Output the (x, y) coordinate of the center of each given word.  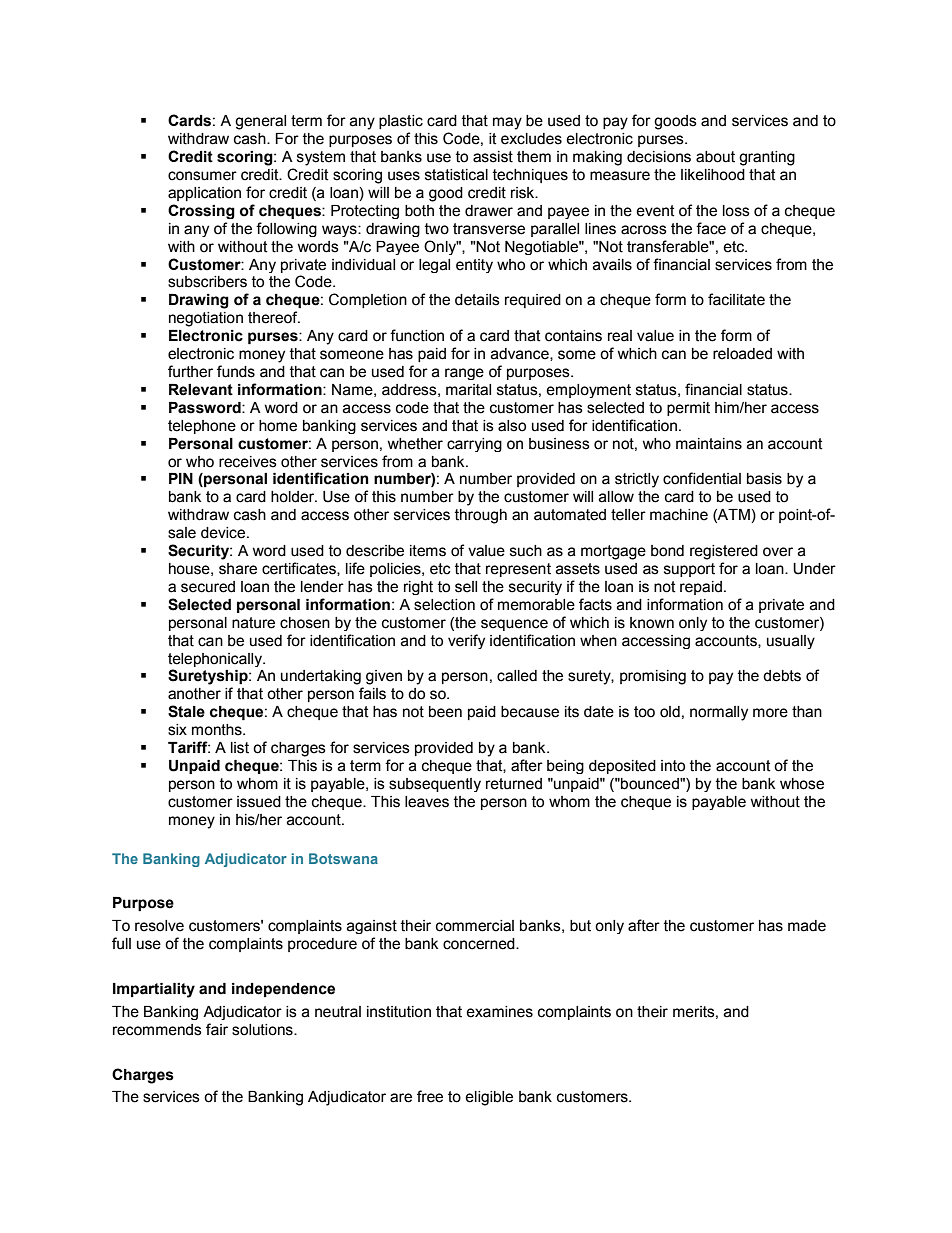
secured (208, 587)
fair (217, 1029)
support (689, 570)
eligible (489, 1098)
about (715, 157)
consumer (202, 176)
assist (493, 157)
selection (444, 605)
